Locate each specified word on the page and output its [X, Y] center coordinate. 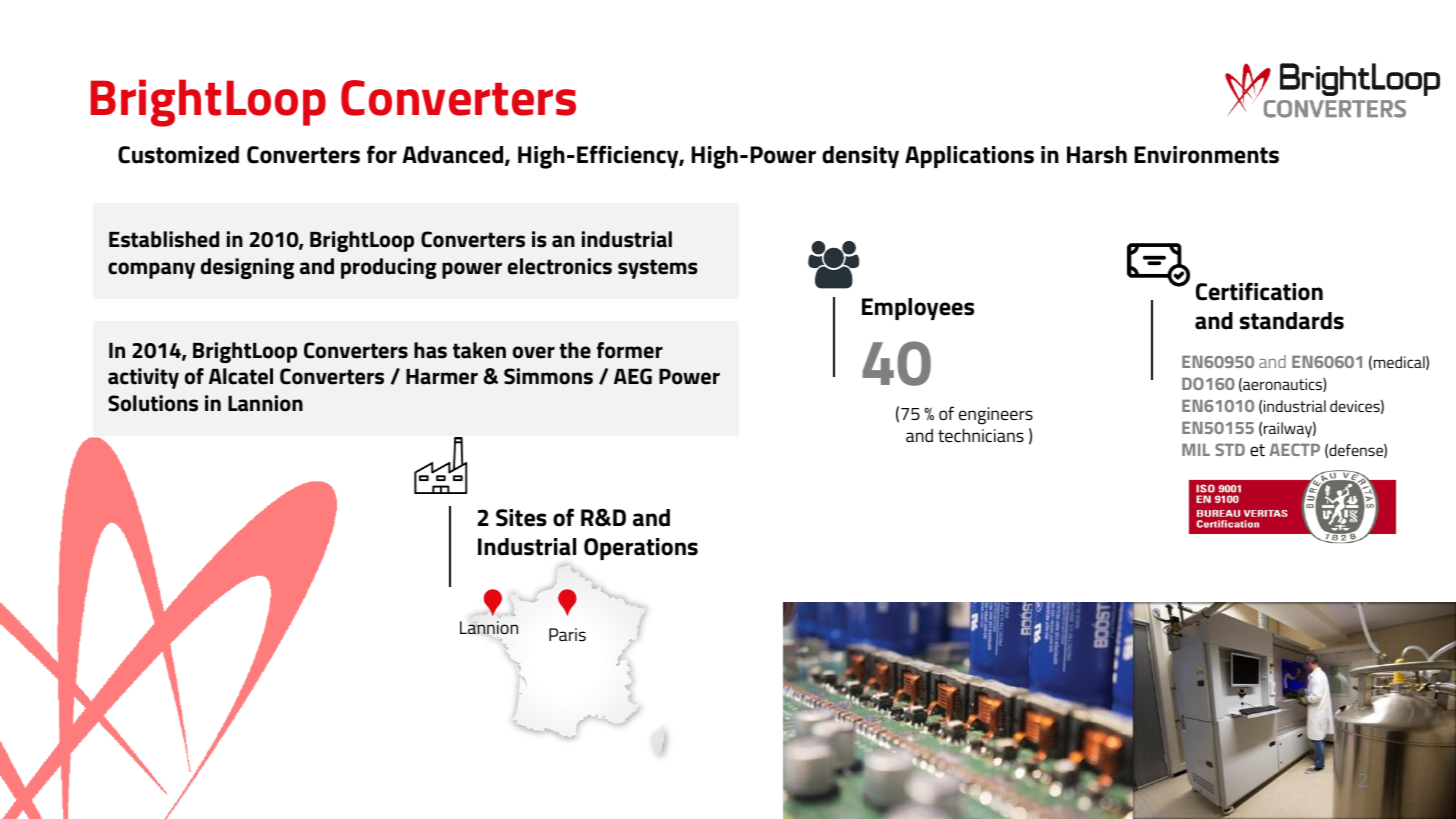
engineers [996, 416]
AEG [633, 376]
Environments [1206, 155]
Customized [178, 155]
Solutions [153, 403]
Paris [567, 634]
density [860, 157]
